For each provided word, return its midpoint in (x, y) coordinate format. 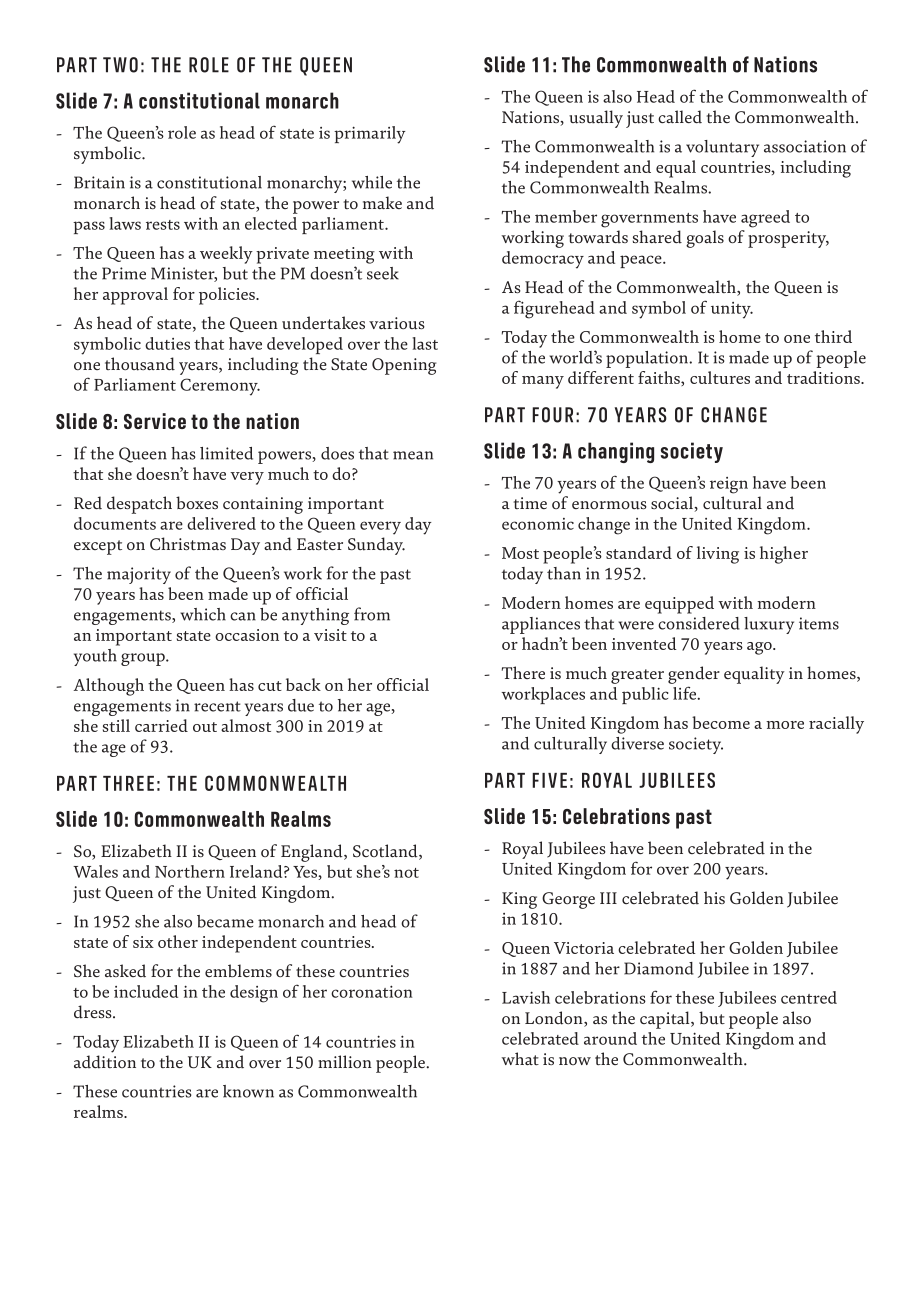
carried (161, 725)
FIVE (549, 780)
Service (155, 421)
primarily (370, 135)
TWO (120, 65)
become (721, 722)
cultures (720, 377)
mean (413, 455)
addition (105, 1062)
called (680, 117)
